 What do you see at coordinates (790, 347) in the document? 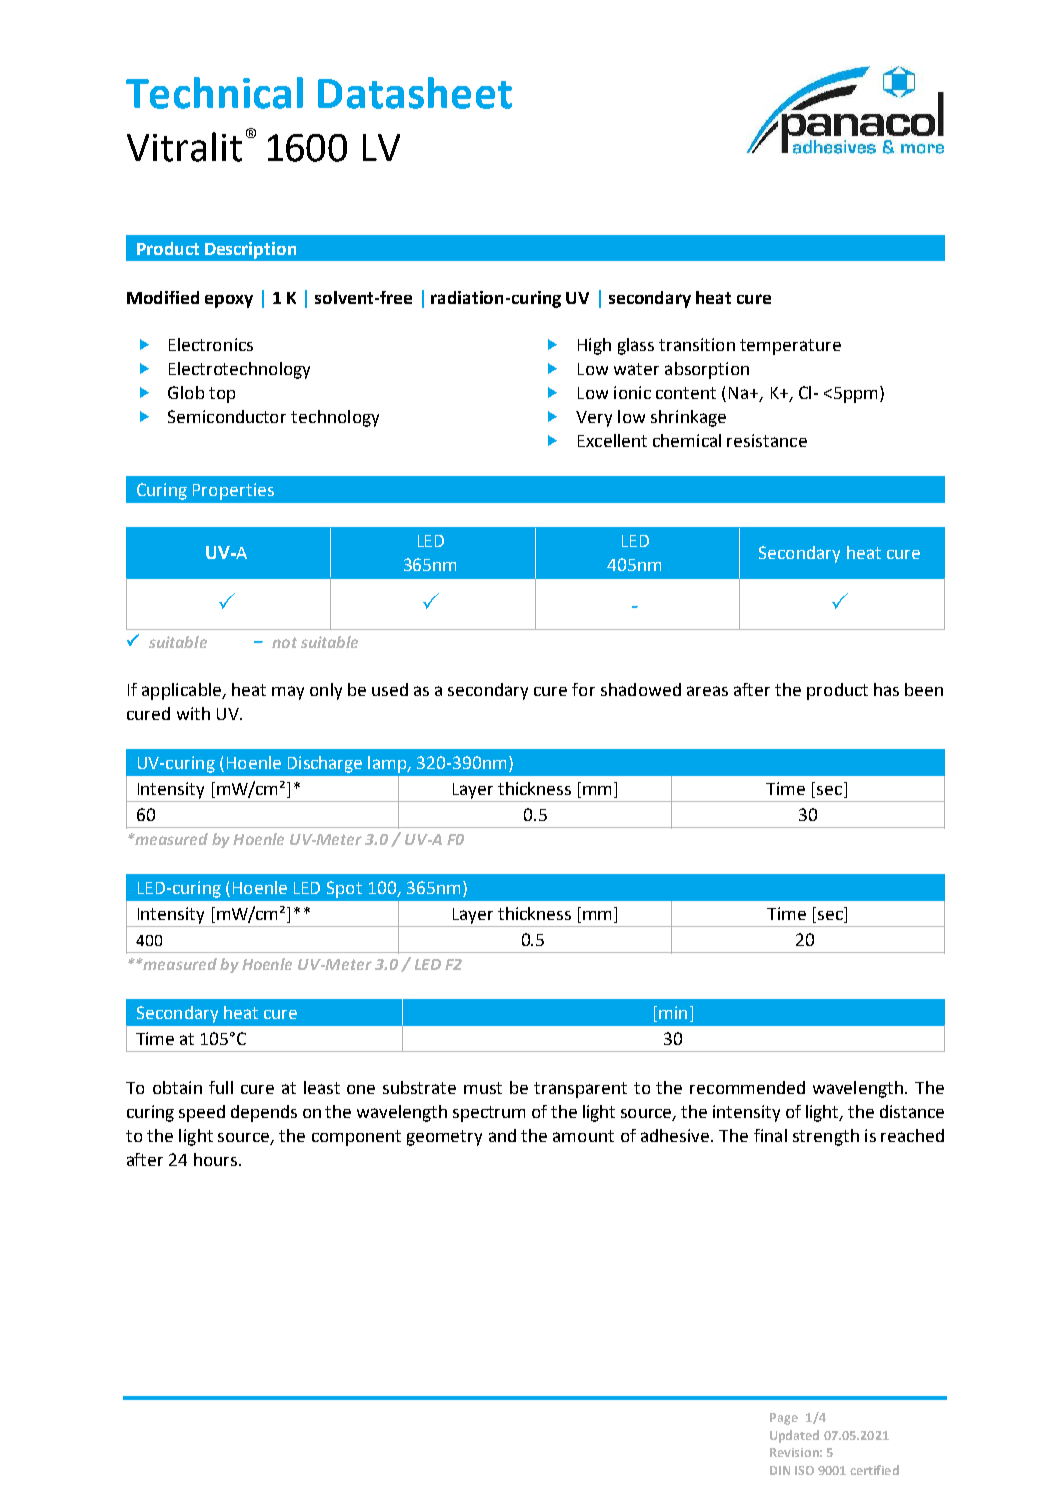
I see `temperature` at bounding box center [790, 347].
